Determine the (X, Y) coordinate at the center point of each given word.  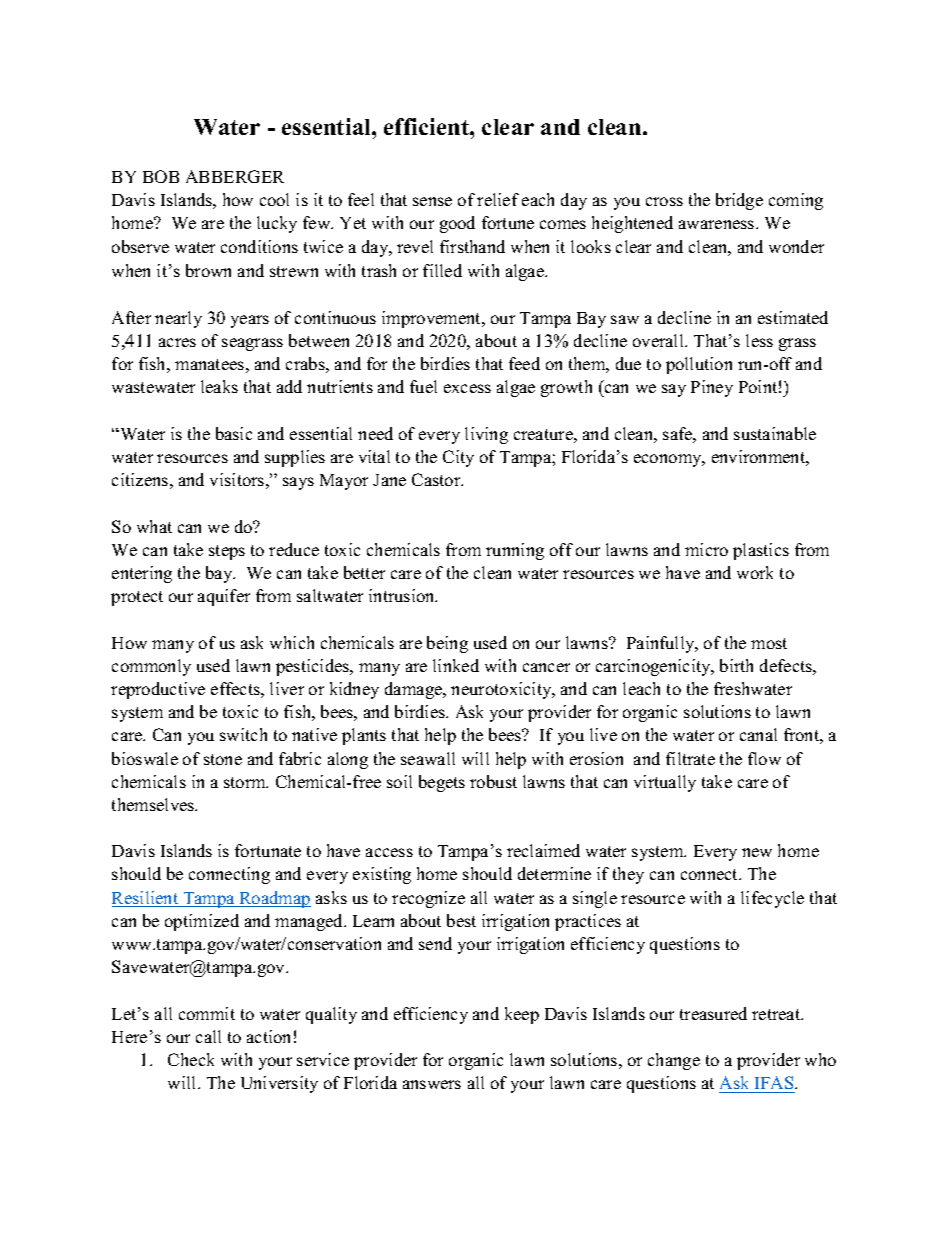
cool (274, 199)
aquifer (224, 597)
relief (498, 199)
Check (191, 1059)
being (447, 644)
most (769, 643)
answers (432, 1084)
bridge (739, 201)
